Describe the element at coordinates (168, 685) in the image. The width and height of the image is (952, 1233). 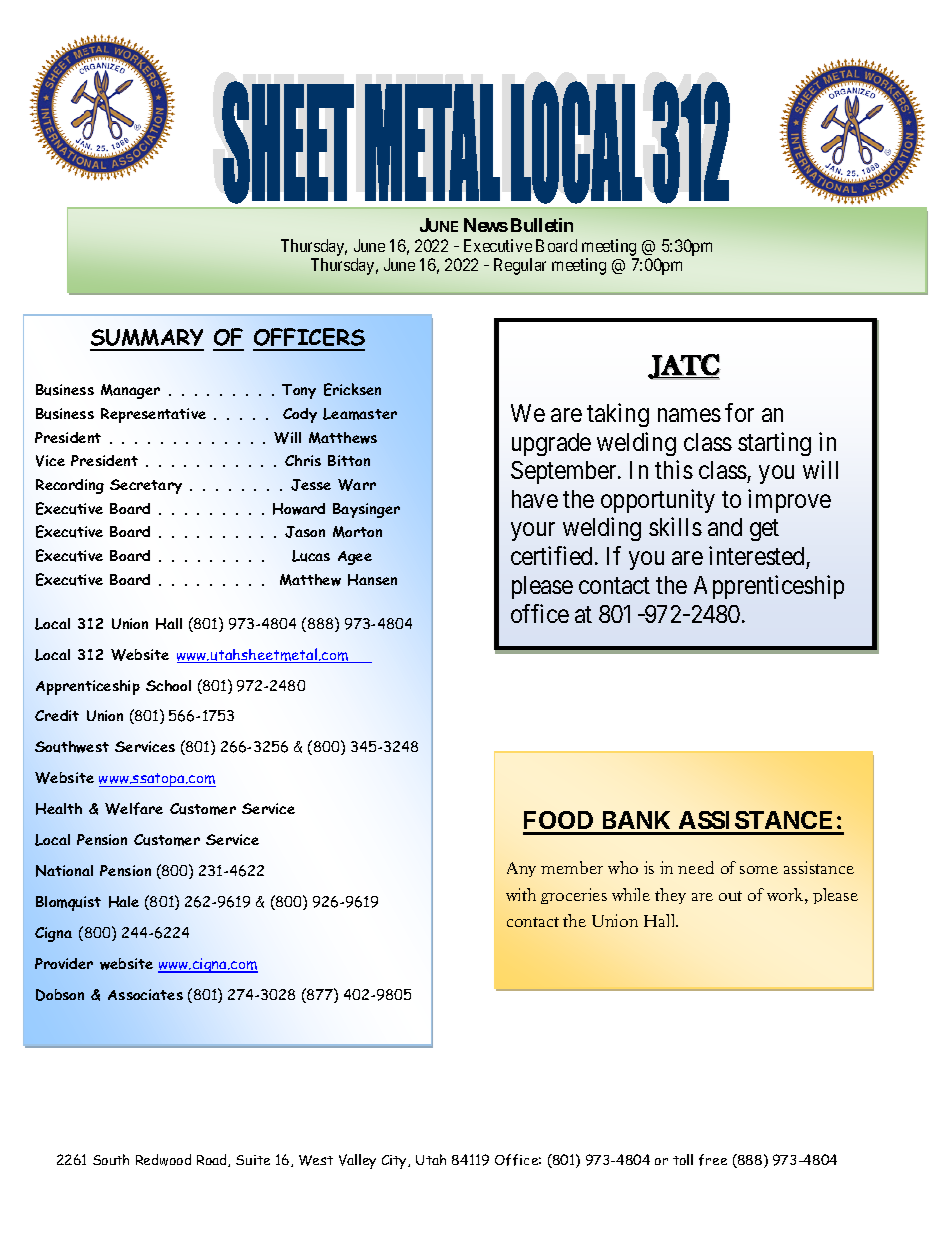
I see `School` at that location.
